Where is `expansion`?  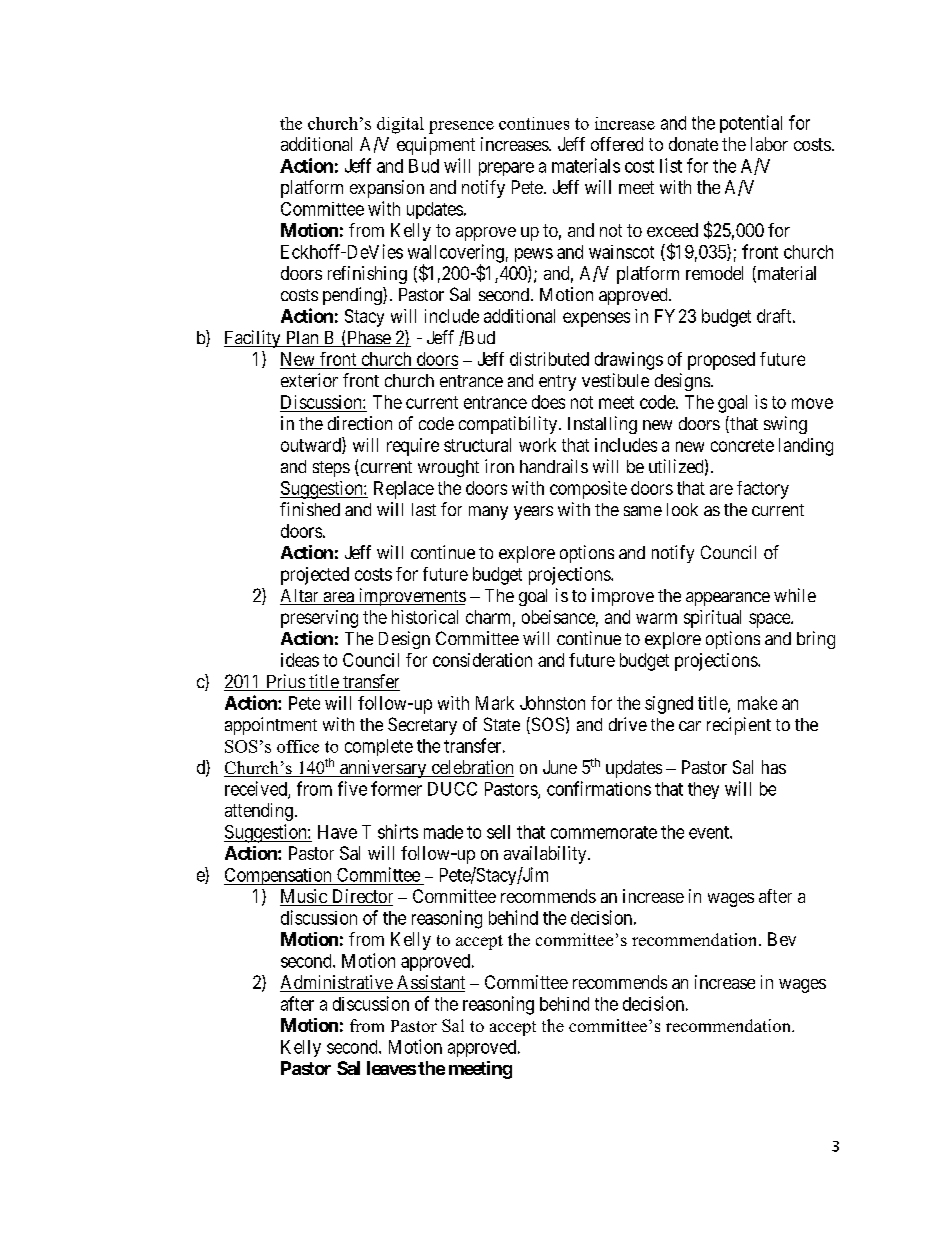 expansion is located at coordinates (387, 189).
